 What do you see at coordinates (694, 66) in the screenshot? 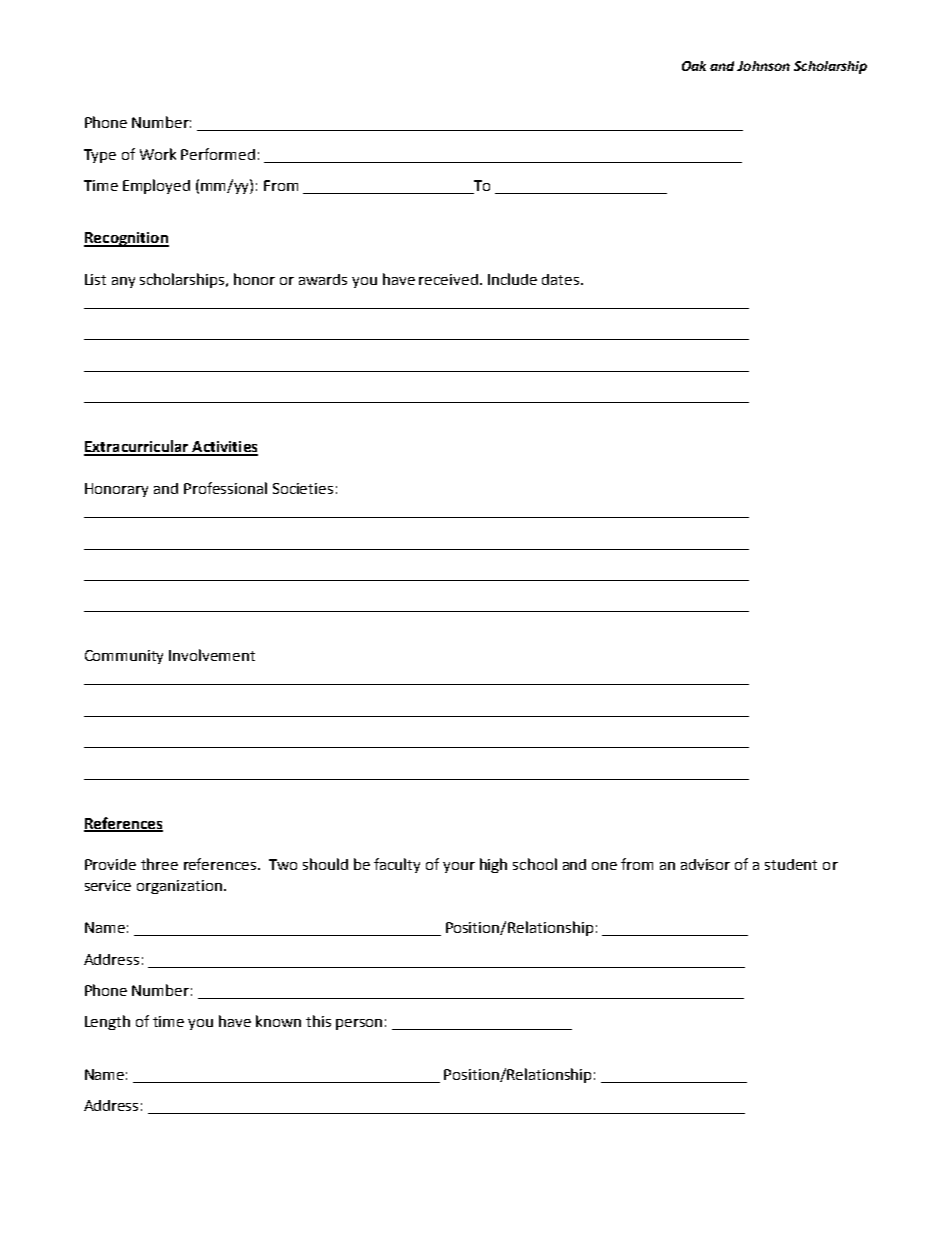
I see `Oak` at bounding box center [694, 66].
